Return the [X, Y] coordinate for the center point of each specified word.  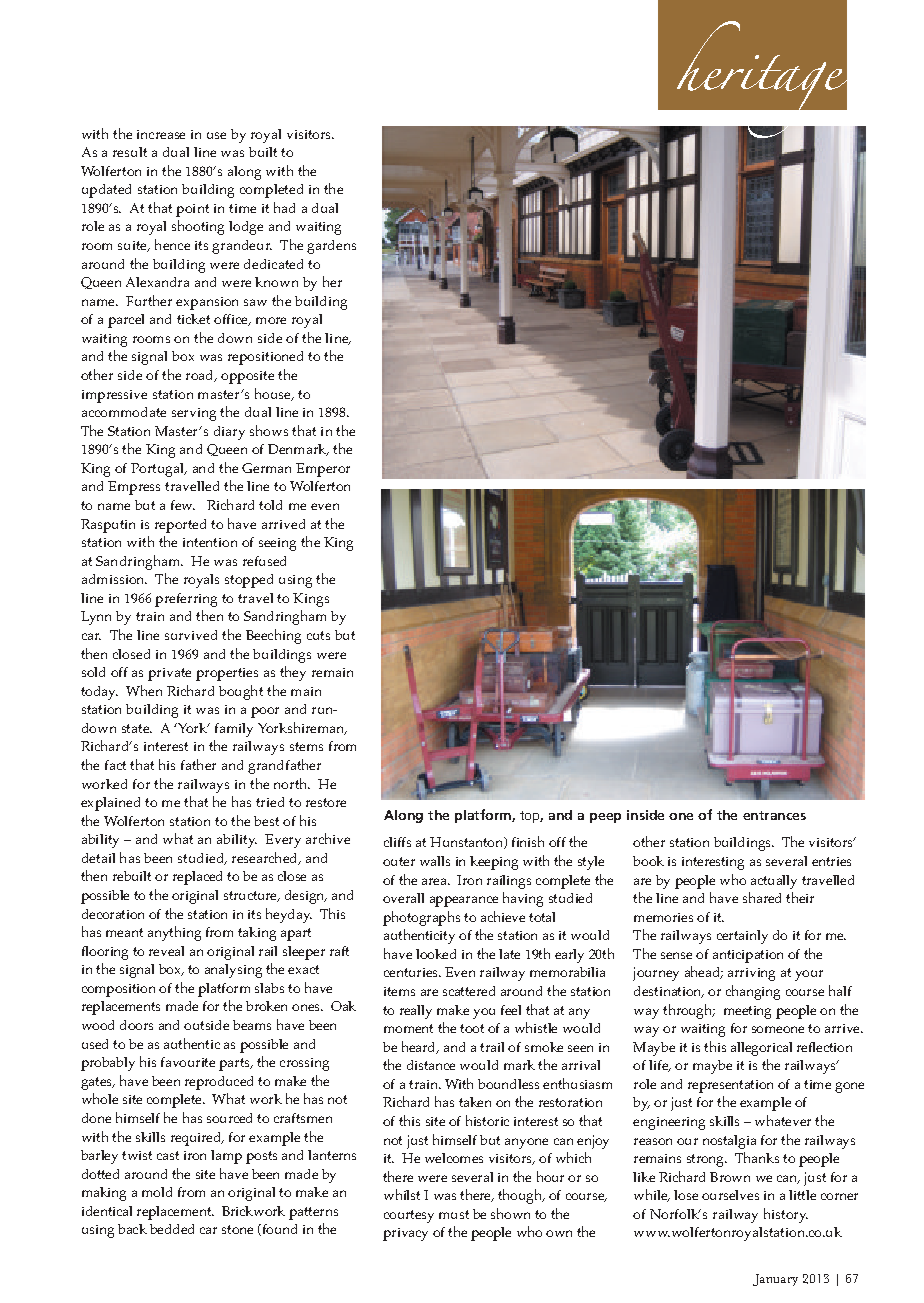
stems [306, 746]
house [274, 394]
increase [161, 134]
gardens [331, 247]
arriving [751, 974]
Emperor [323, 470]
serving [194, 414]
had [284, 207]
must [454, 1214]
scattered [469, 991]
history [786, 1215]
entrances [774, 815]
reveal [166, 951]
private [169, 674]
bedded [172, 1229]
